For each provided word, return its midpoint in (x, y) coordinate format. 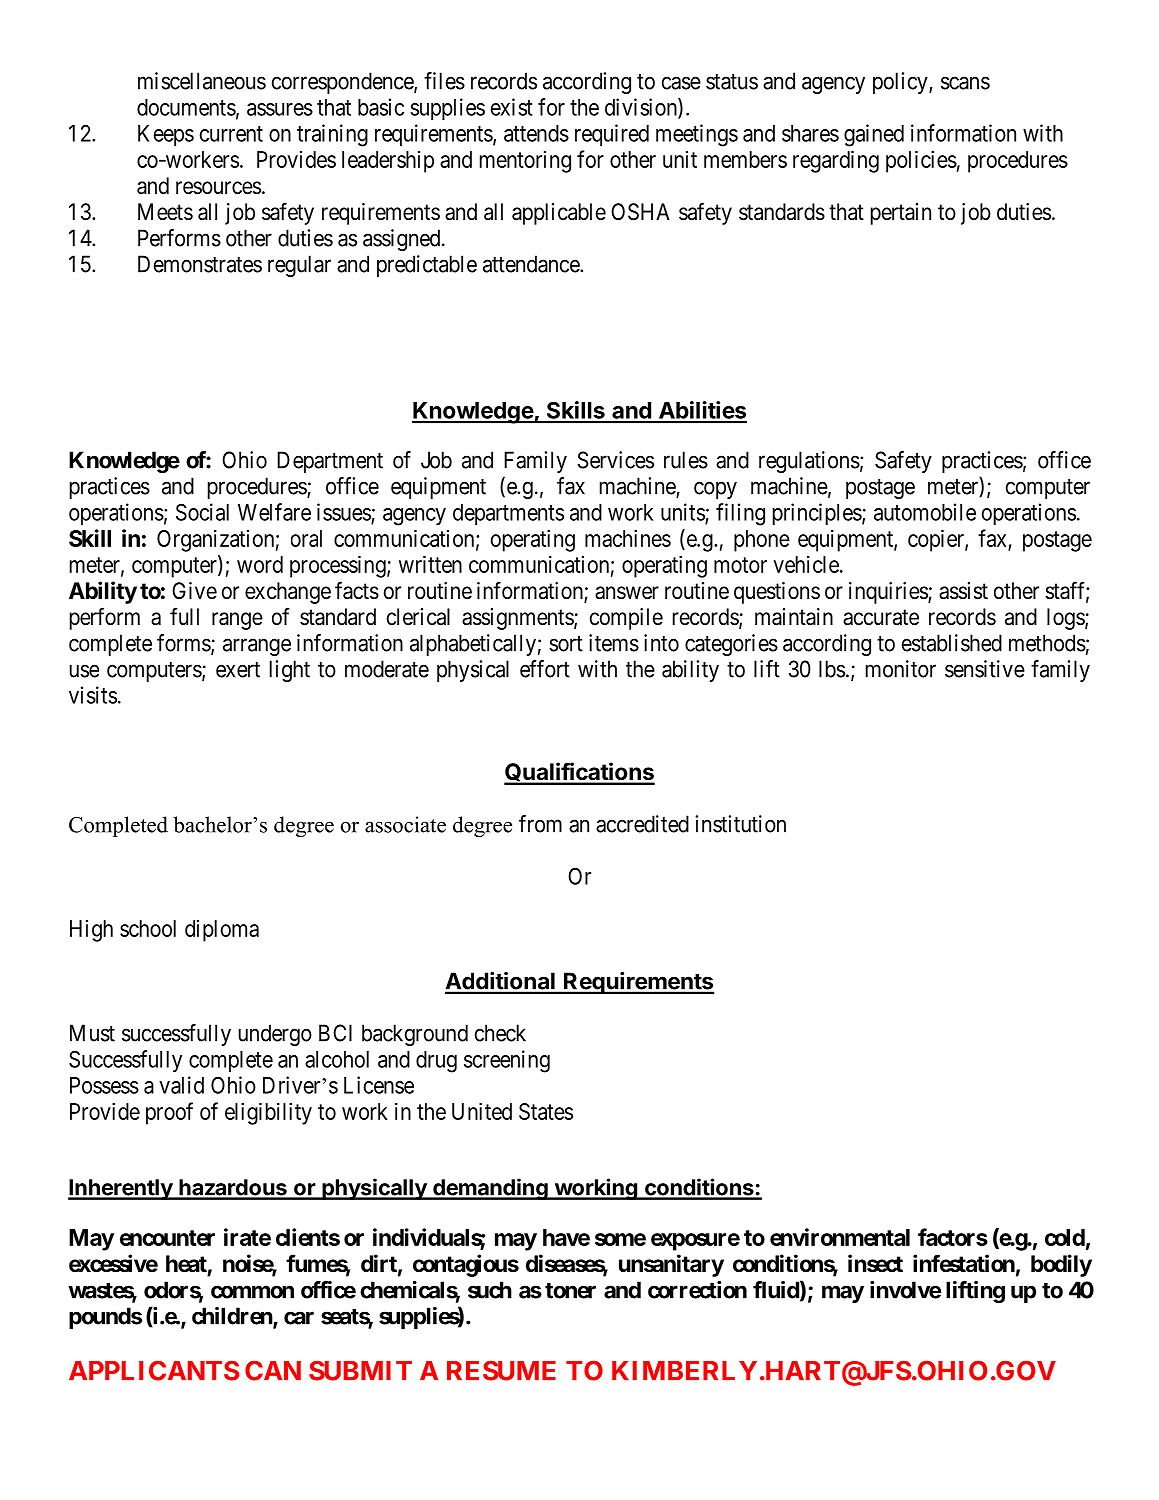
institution (741, 824)
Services (615, 460)
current (231, 134)
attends (536, 133)
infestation (964, 1263)
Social (202, 512)
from (540, 824)
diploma (222, 931)
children (233, 1317)
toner (570, 1291)
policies (921, 161)
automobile (925, 512)
